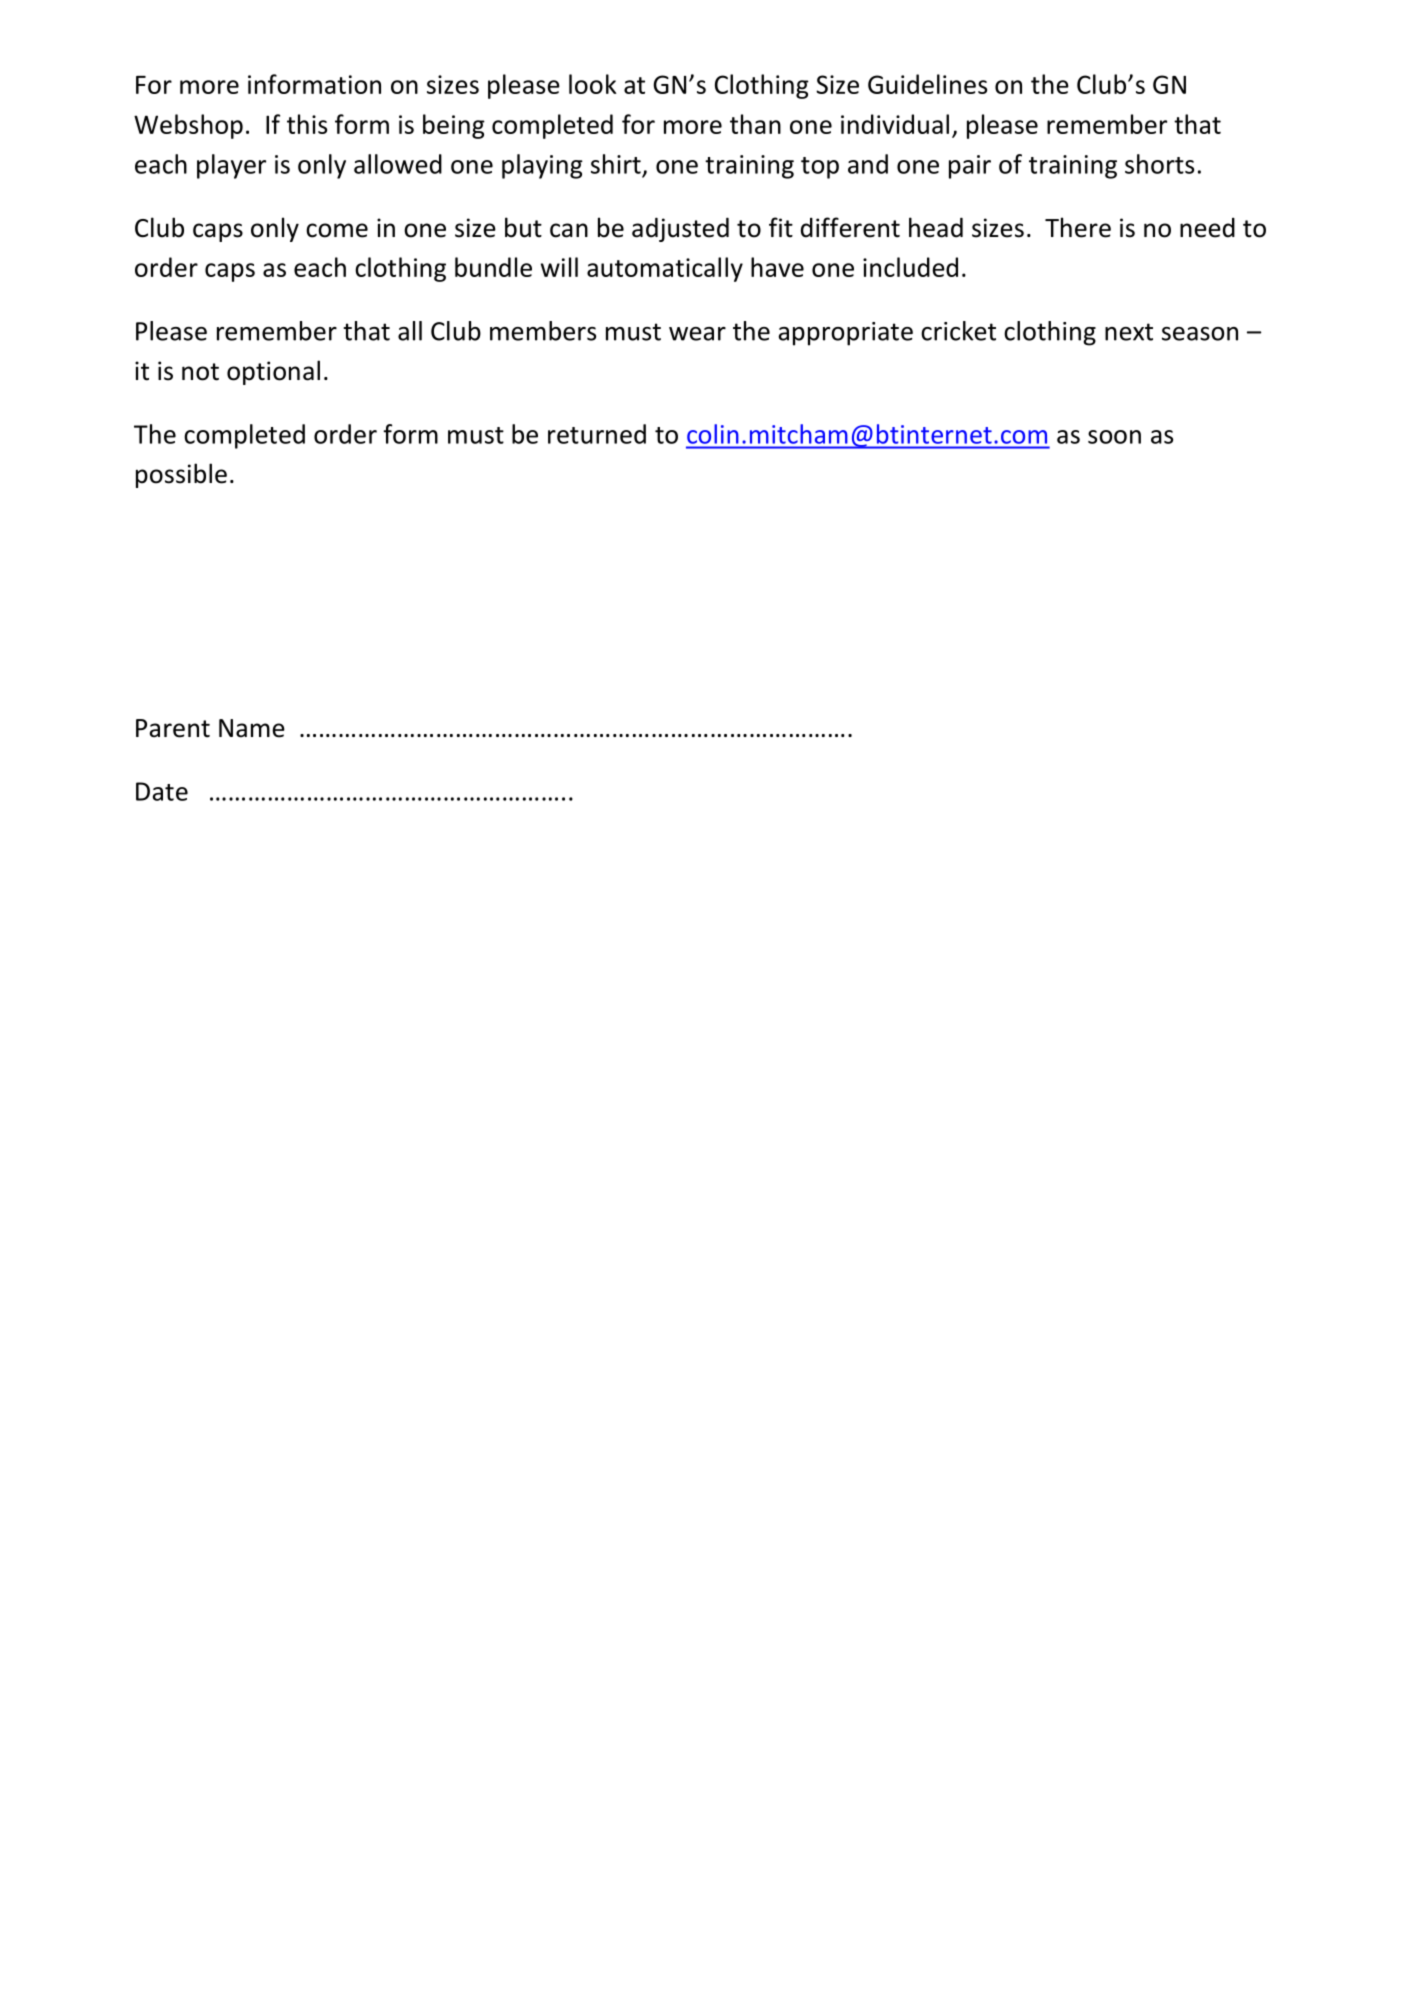  I want to click on this, so click(307, 124).
